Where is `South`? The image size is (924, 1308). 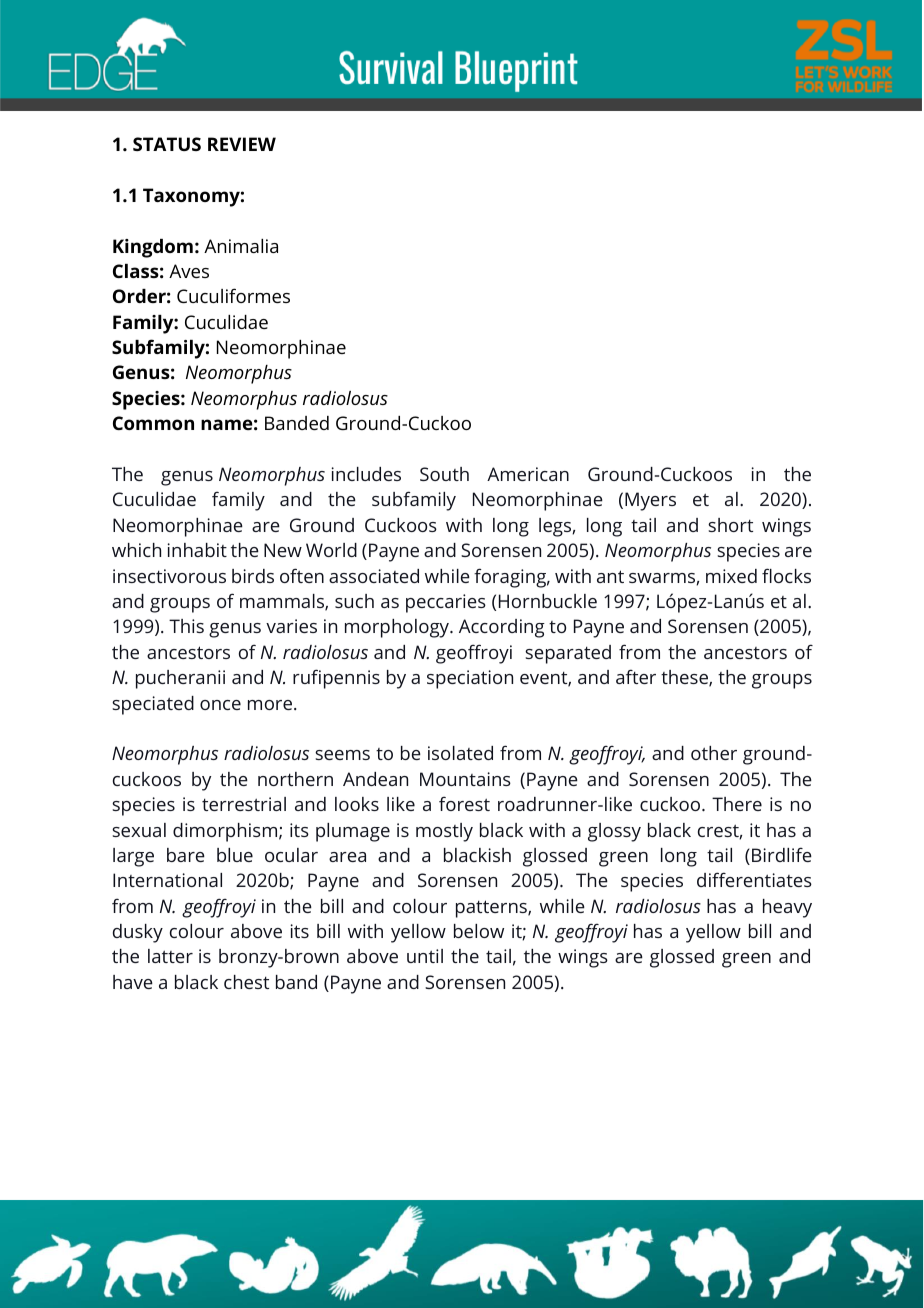 South is located at coordinates (444, 474).
